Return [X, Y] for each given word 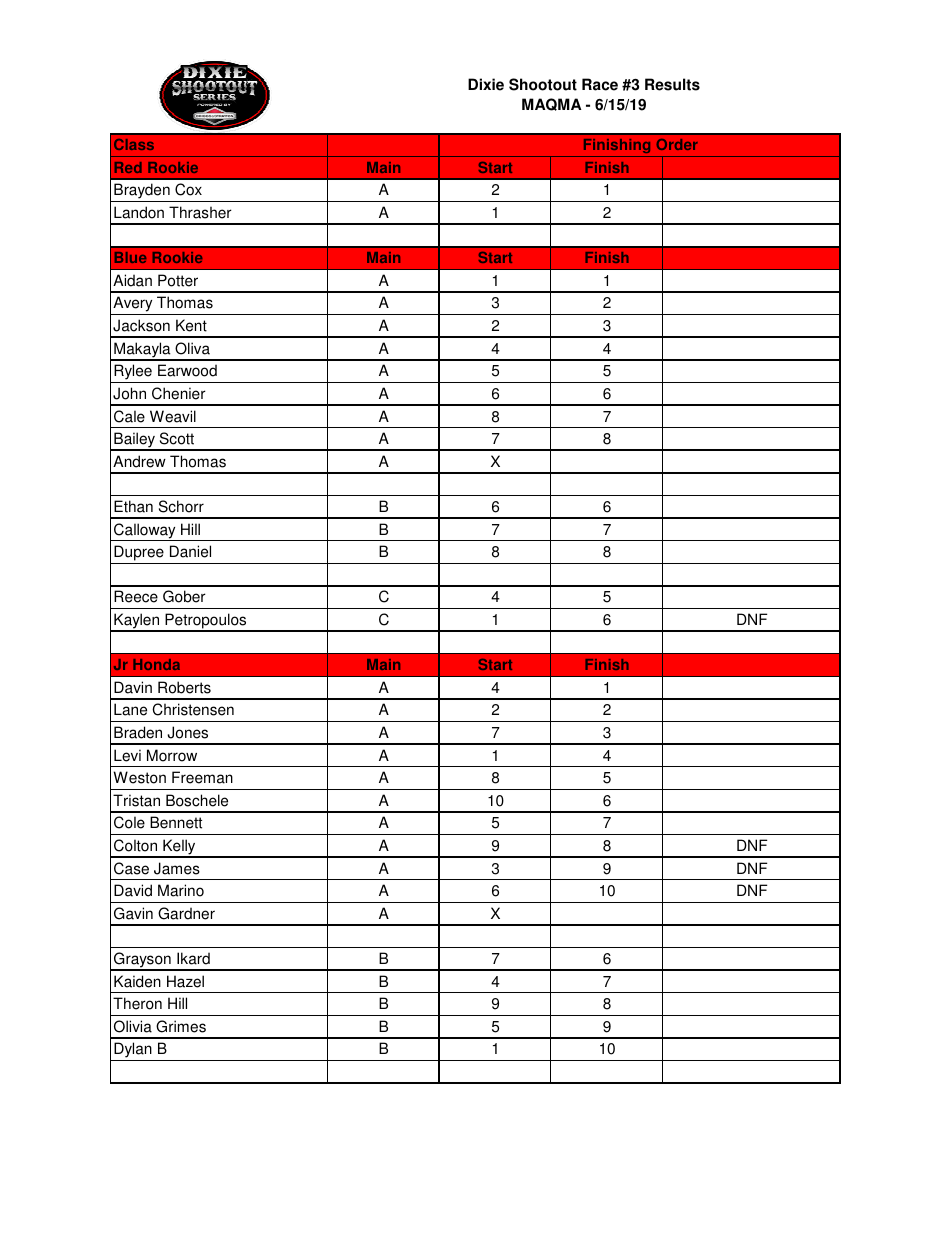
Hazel [185, 981]
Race [600, 84]
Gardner [186, 913]
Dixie [486, 84]
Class [134, 144]
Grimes [181, 1026]
